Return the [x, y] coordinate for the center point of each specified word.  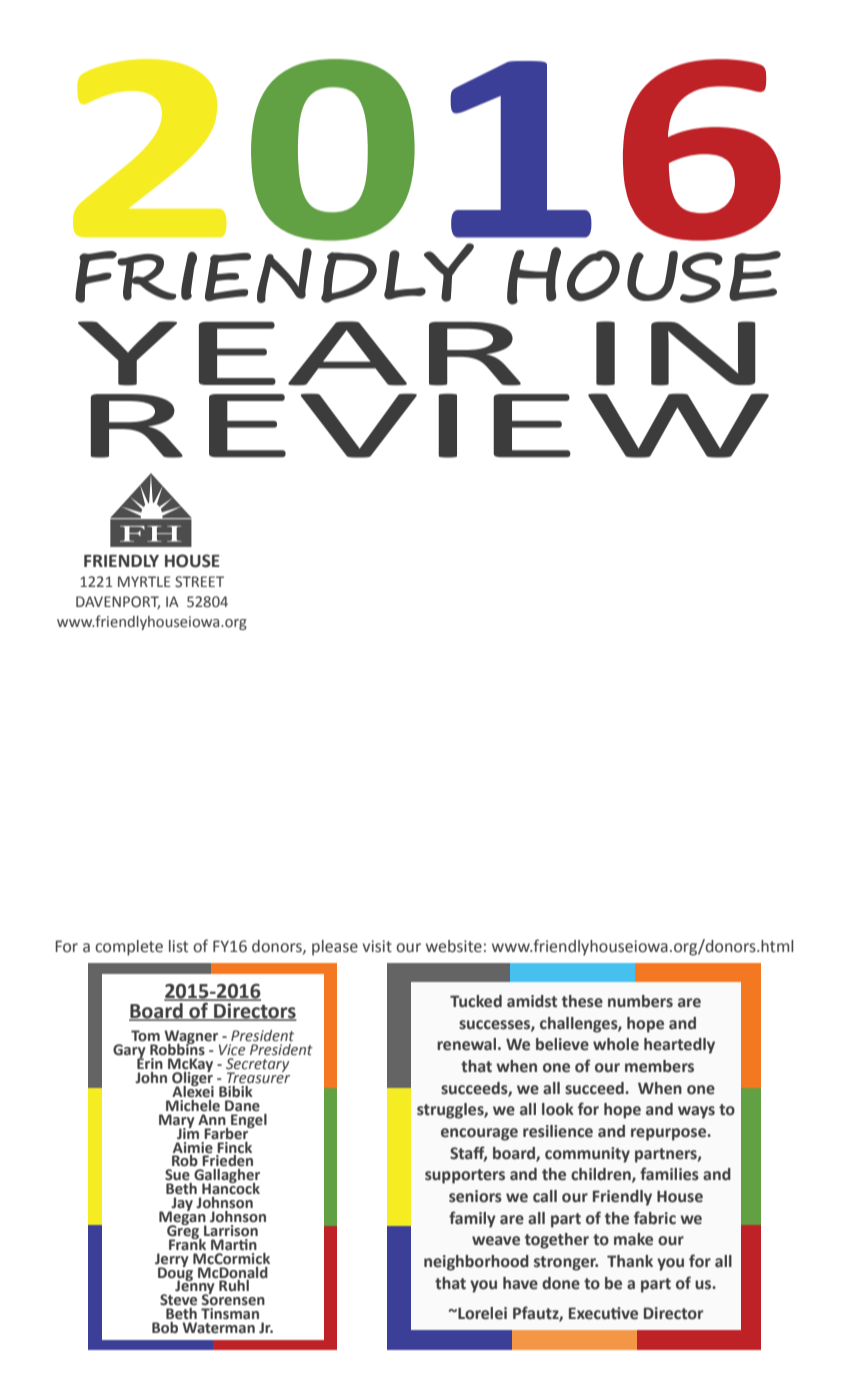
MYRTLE [144, 581]
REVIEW [430, 425]
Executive [603, 1313]
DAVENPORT [118, 602]
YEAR [299, 353]
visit [377, 946]
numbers [640, 1001]
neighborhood [476, 1263]
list [178, 946]
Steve [178, 1300]
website [454, 946]
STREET [199, 582]
